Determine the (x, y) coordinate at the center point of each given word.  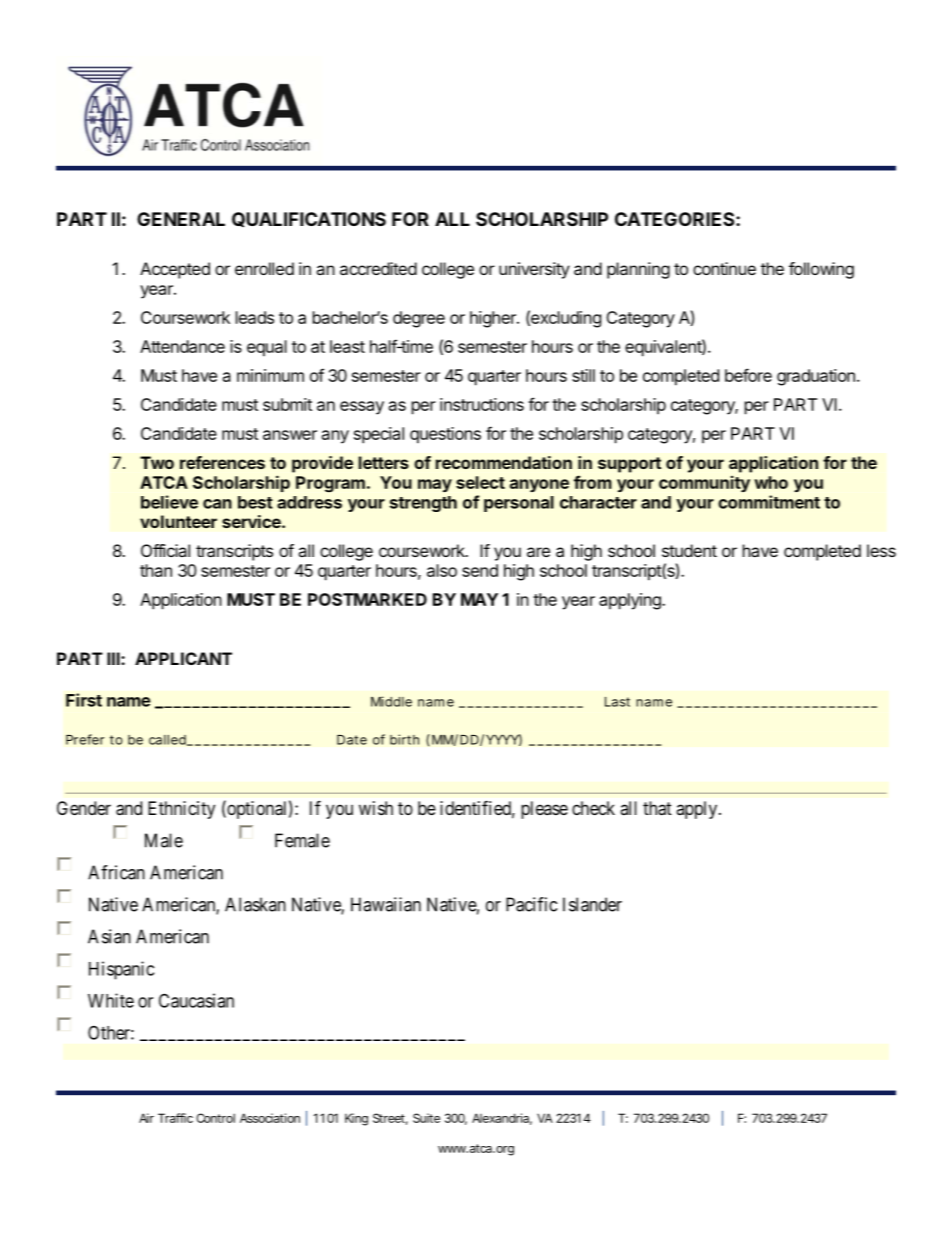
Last (617, 702)
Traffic (175, 1118)
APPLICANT (183, 658)
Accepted (175, 270)
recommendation (504, 462)
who (771, 482)
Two (157, 462)
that (657, 808)
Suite (426, 1118)
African (116, 872)
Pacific (531, 904)
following (821, 270)
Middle (391, 701)
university (534, 270)
